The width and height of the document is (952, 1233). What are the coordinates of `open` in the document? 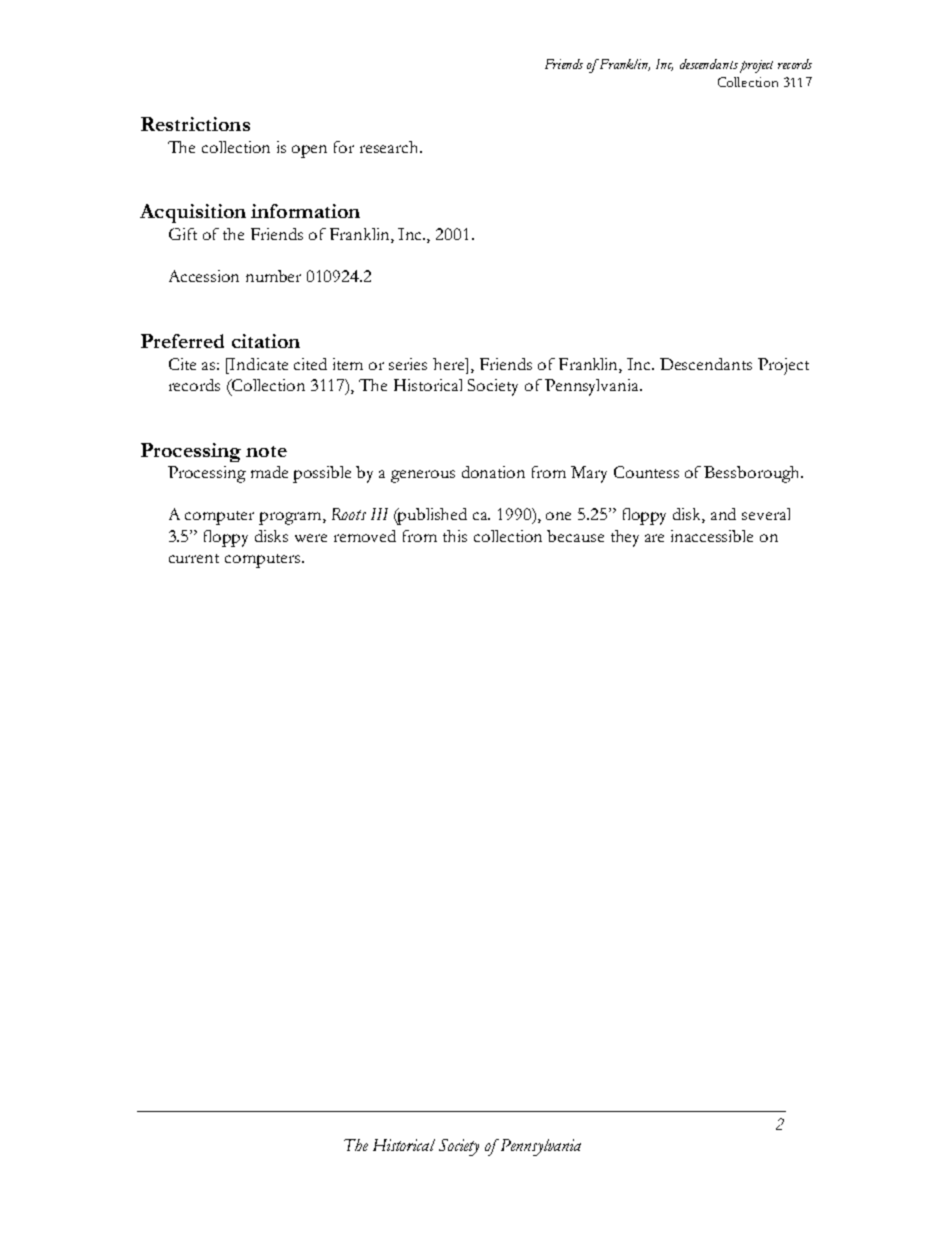 It's located at (309, 151).
